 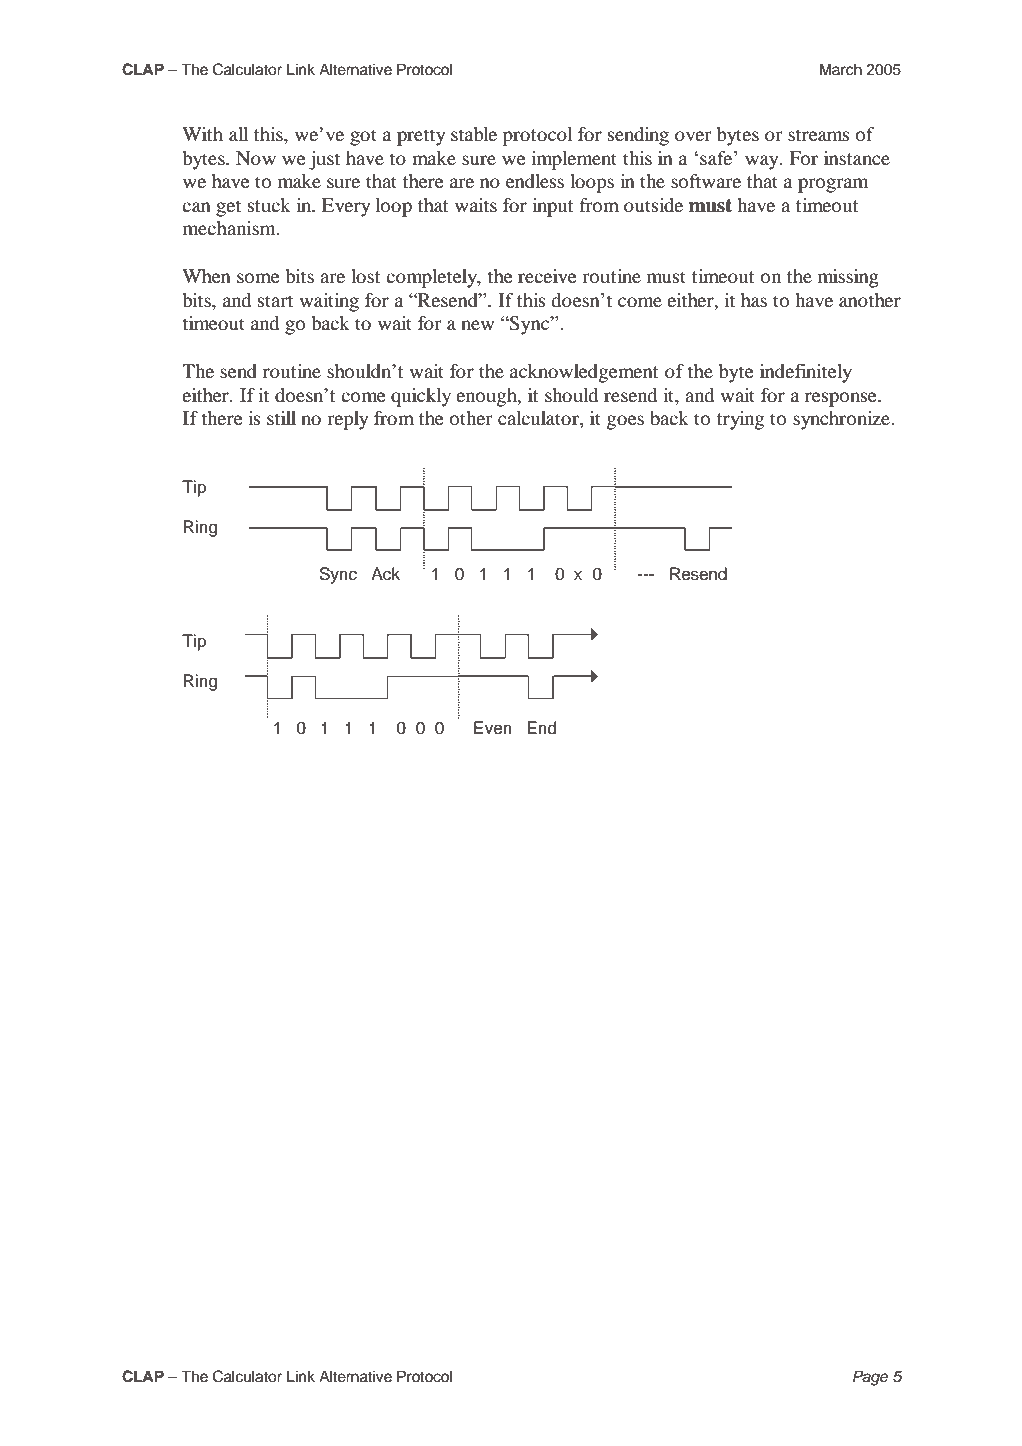 I want to click on still, so click(x=281, y=418).
